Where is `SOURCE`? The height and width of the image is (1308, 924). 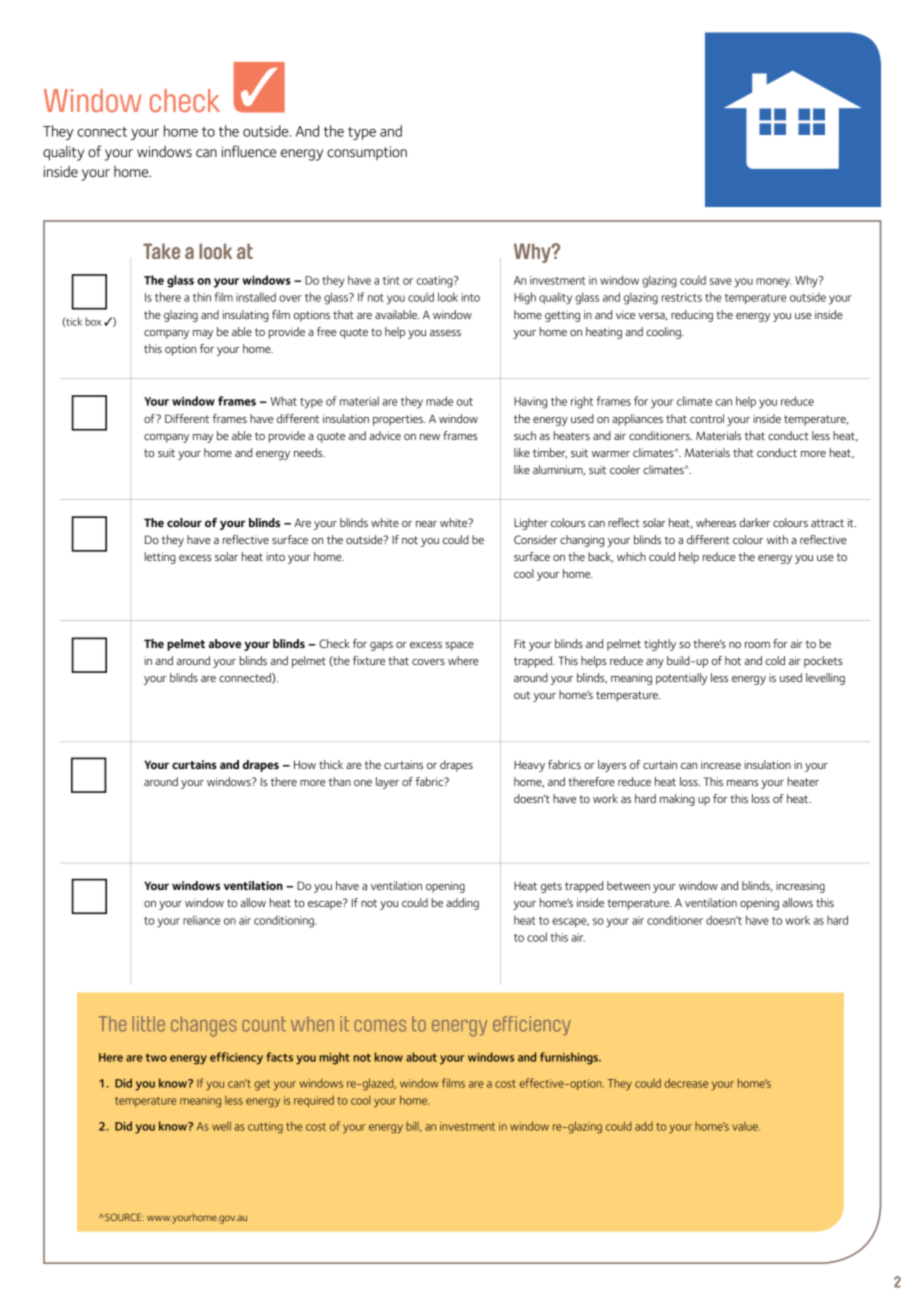 SOURCE is located at coordinates (123, 1217).
